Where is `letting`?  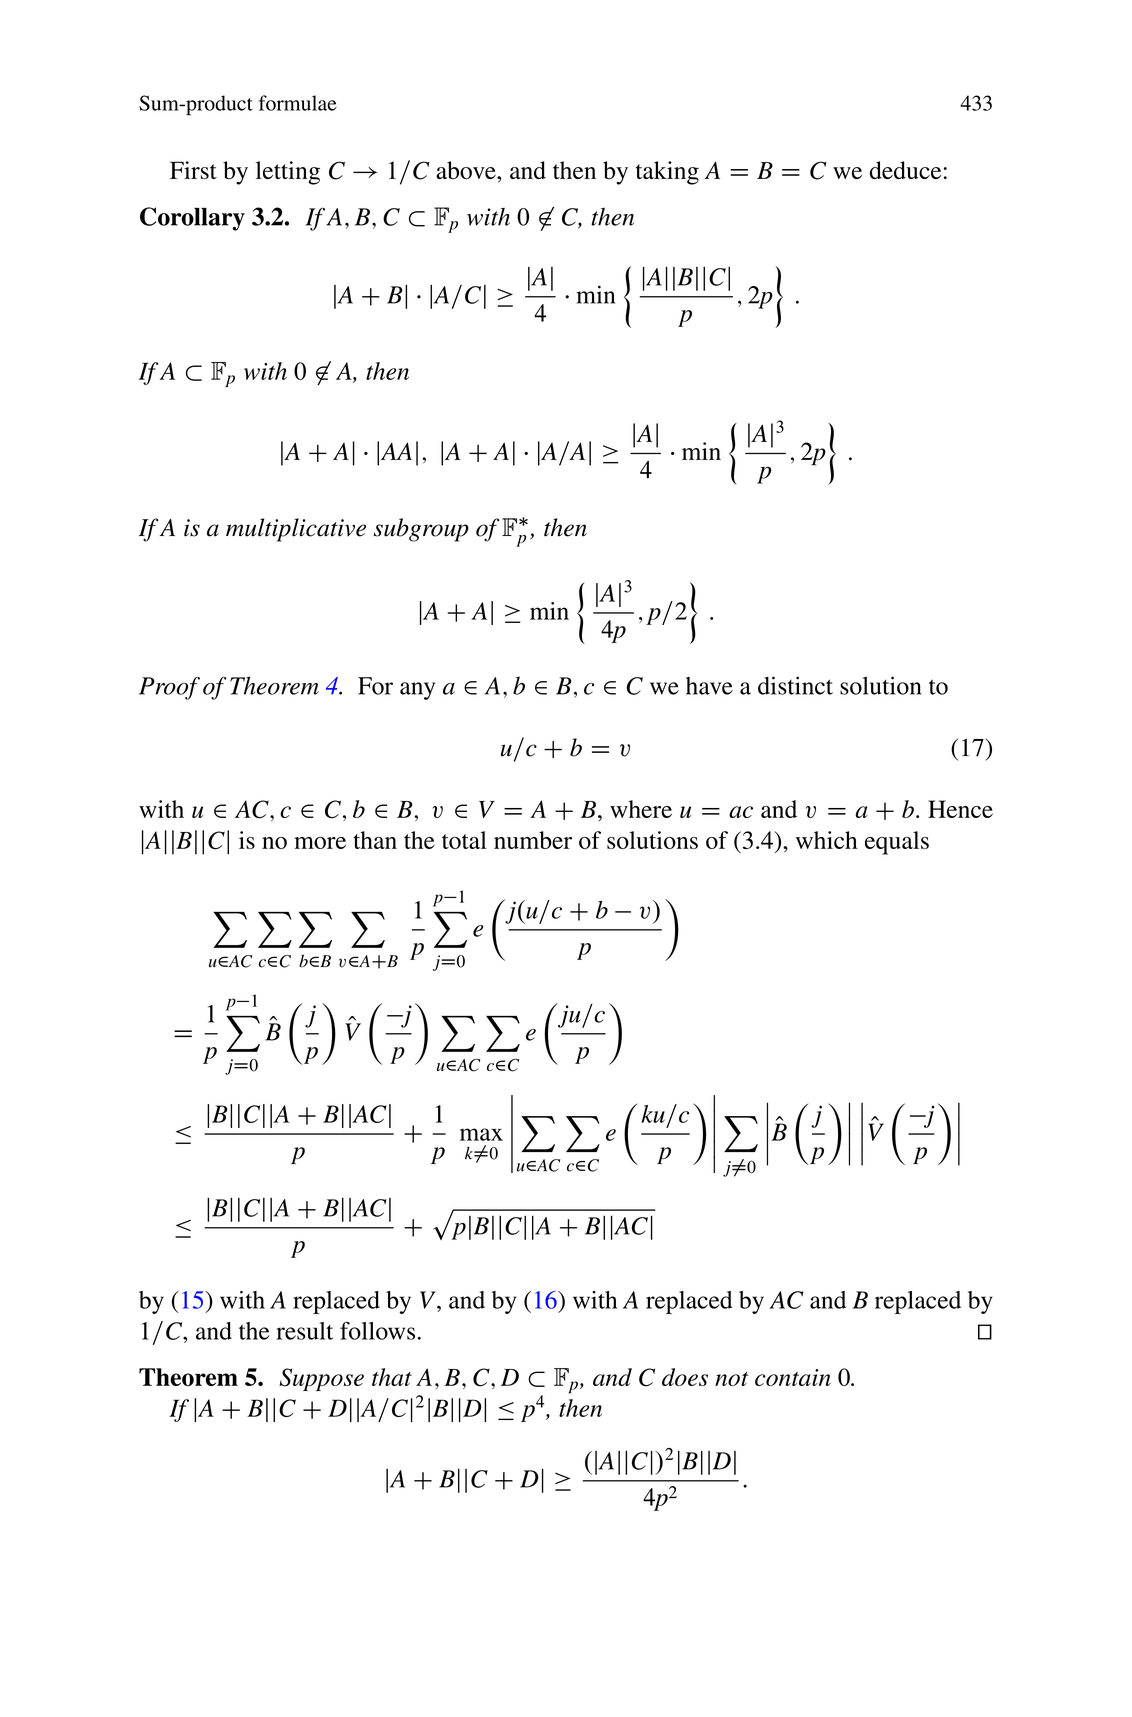 letting is located at coordinates (288, 173).
